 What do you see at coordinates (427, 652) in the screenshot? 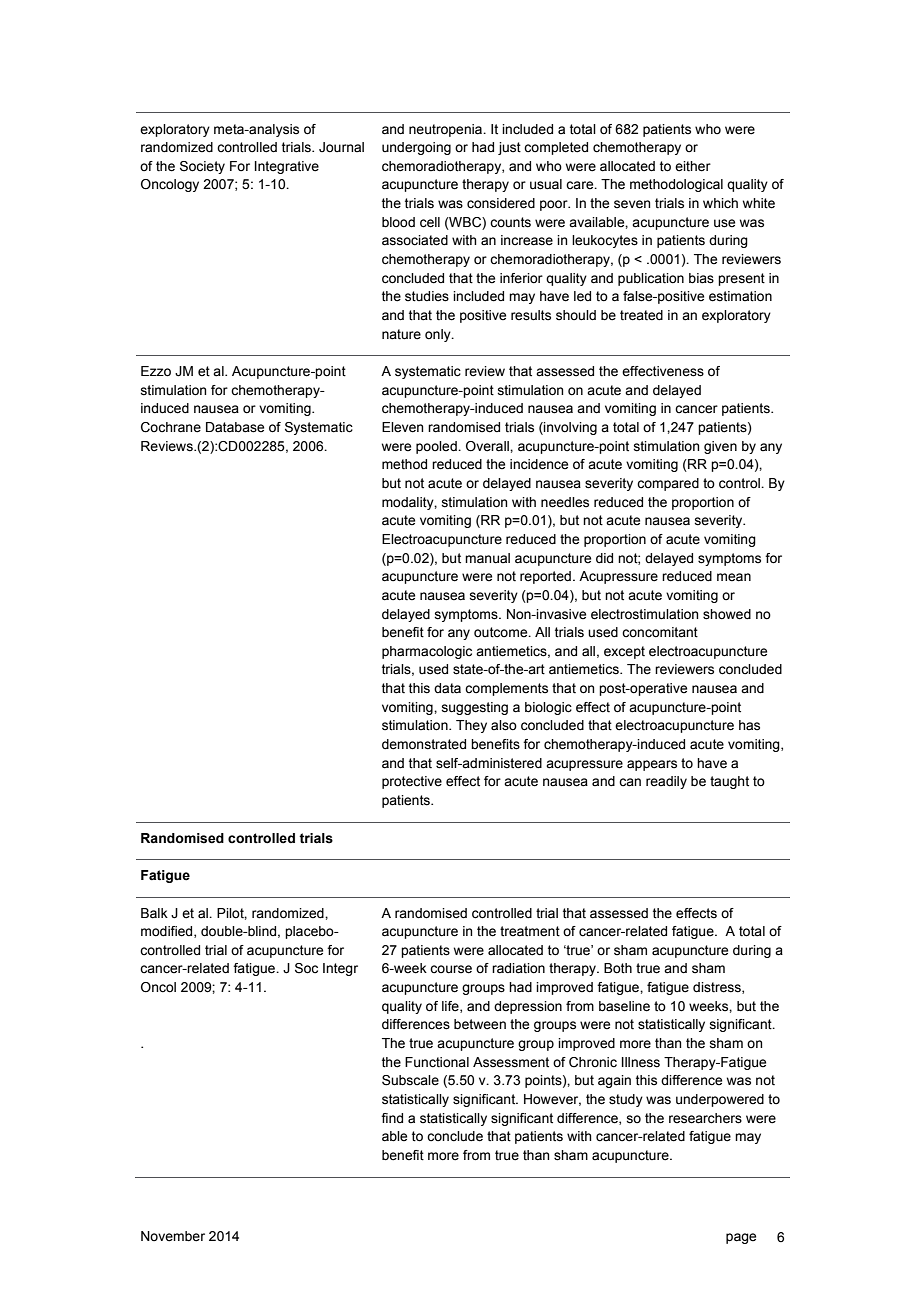
I see `pharmacologic` at bounding box center [427, 652].
